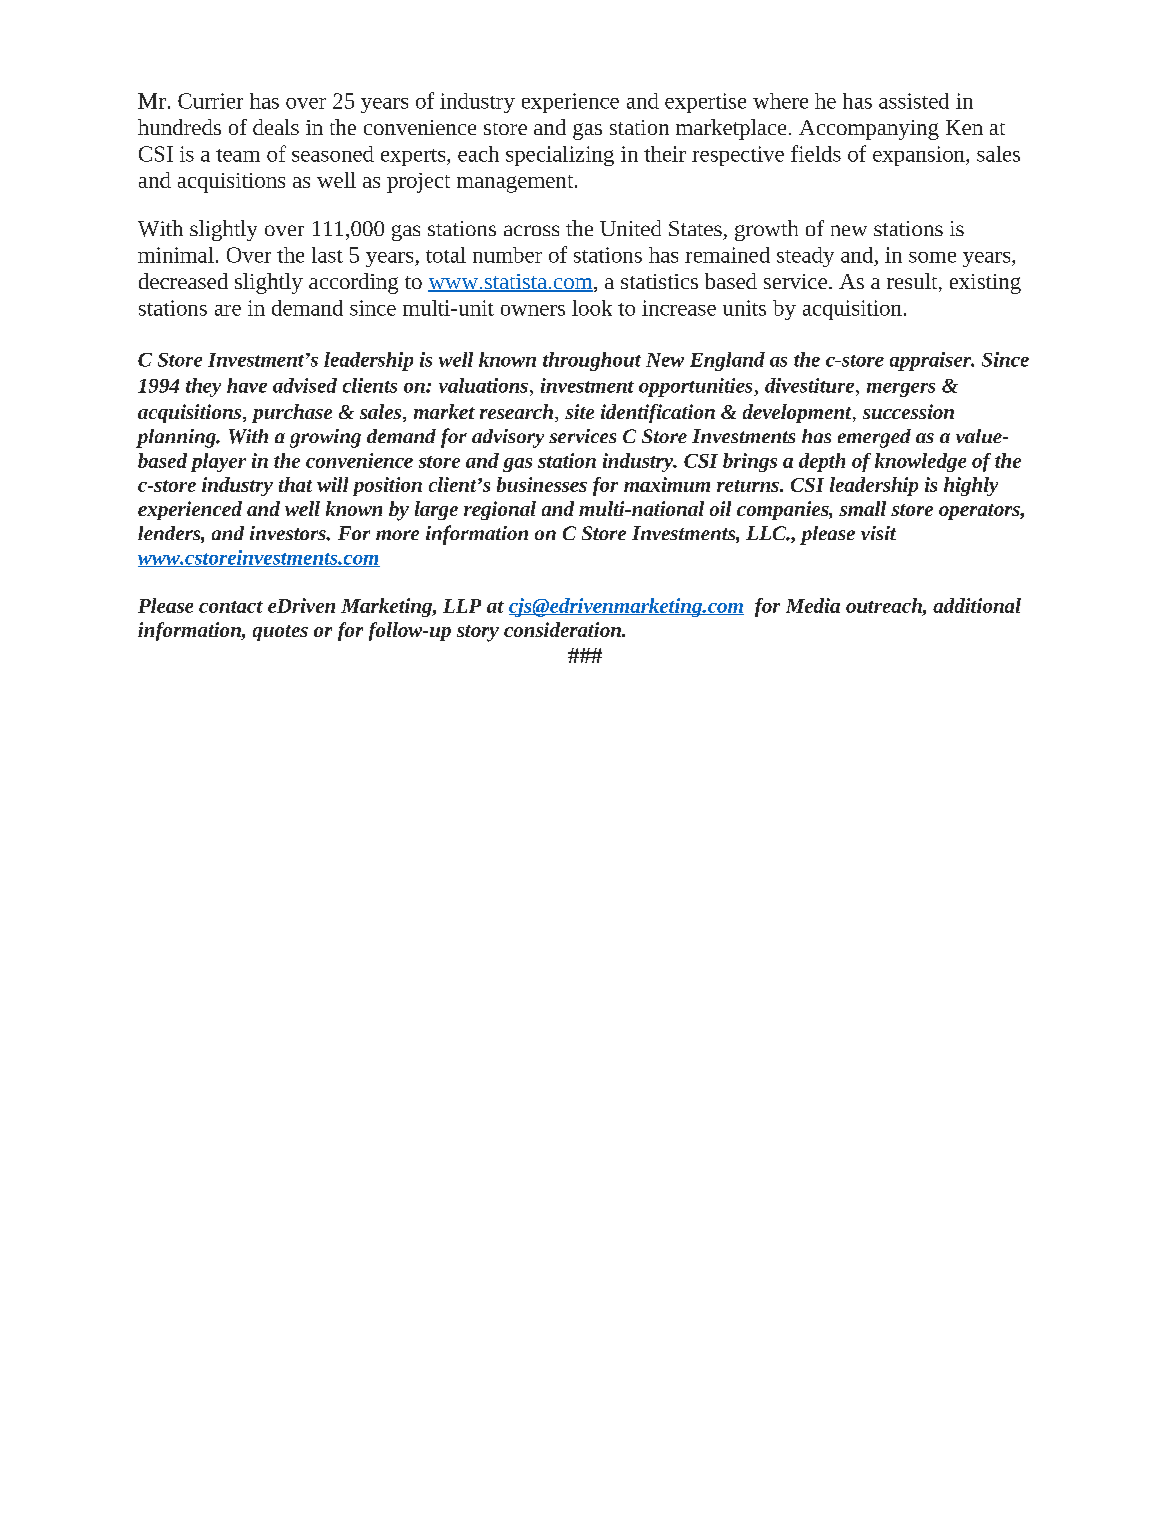  What do you see at coordinates (560, 156) in the image?
I see `specializing` at bounding box center [560, 156].
